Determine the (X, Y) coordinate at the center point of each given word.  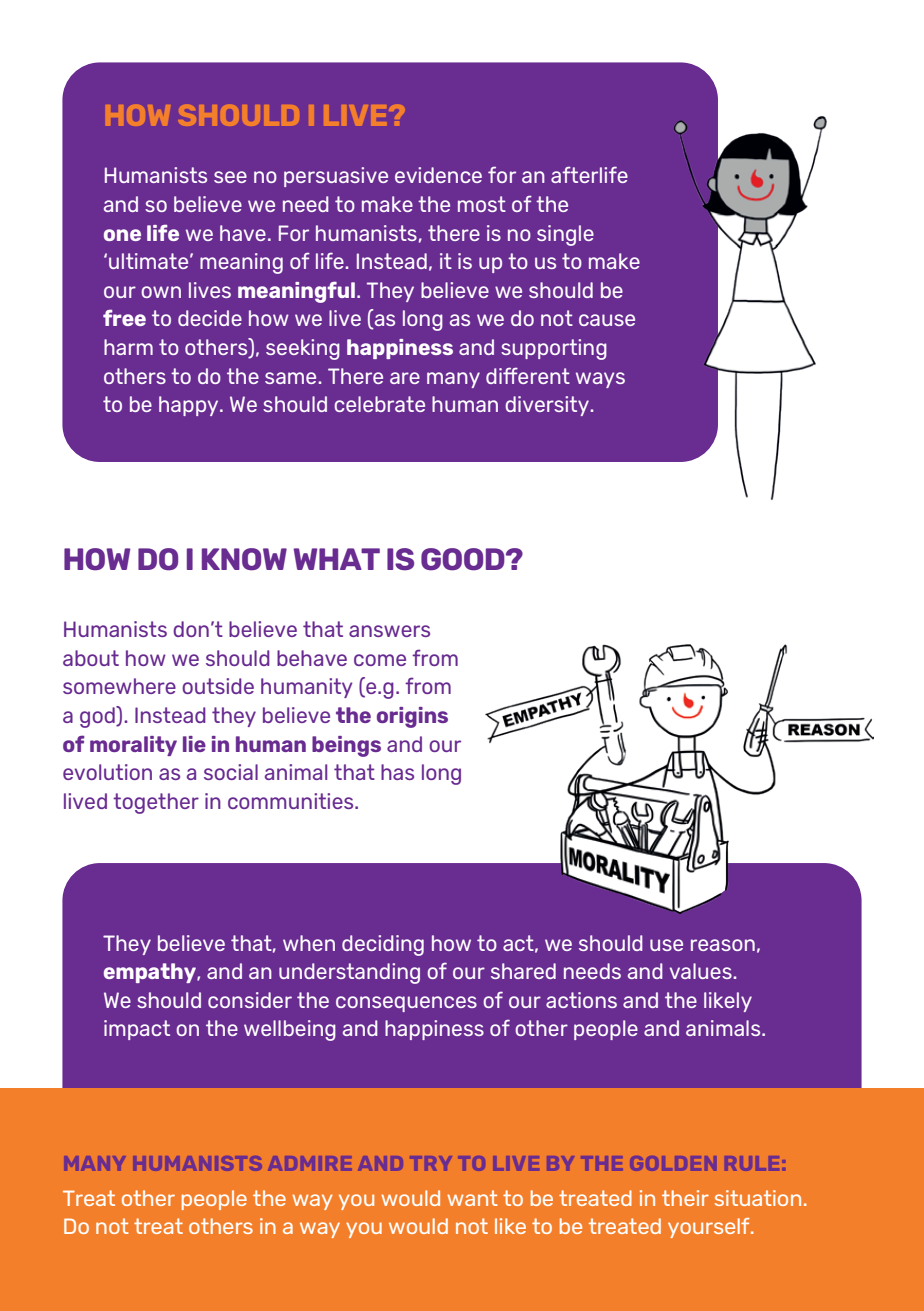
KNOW (244, 559)
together (156, 803)
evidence (438, 175)
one (122, 235)
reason (723, 945)
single (565, 235)
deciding (383, 945)
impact (137, 1030)
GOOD (464, 559)
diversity (548, 406)
